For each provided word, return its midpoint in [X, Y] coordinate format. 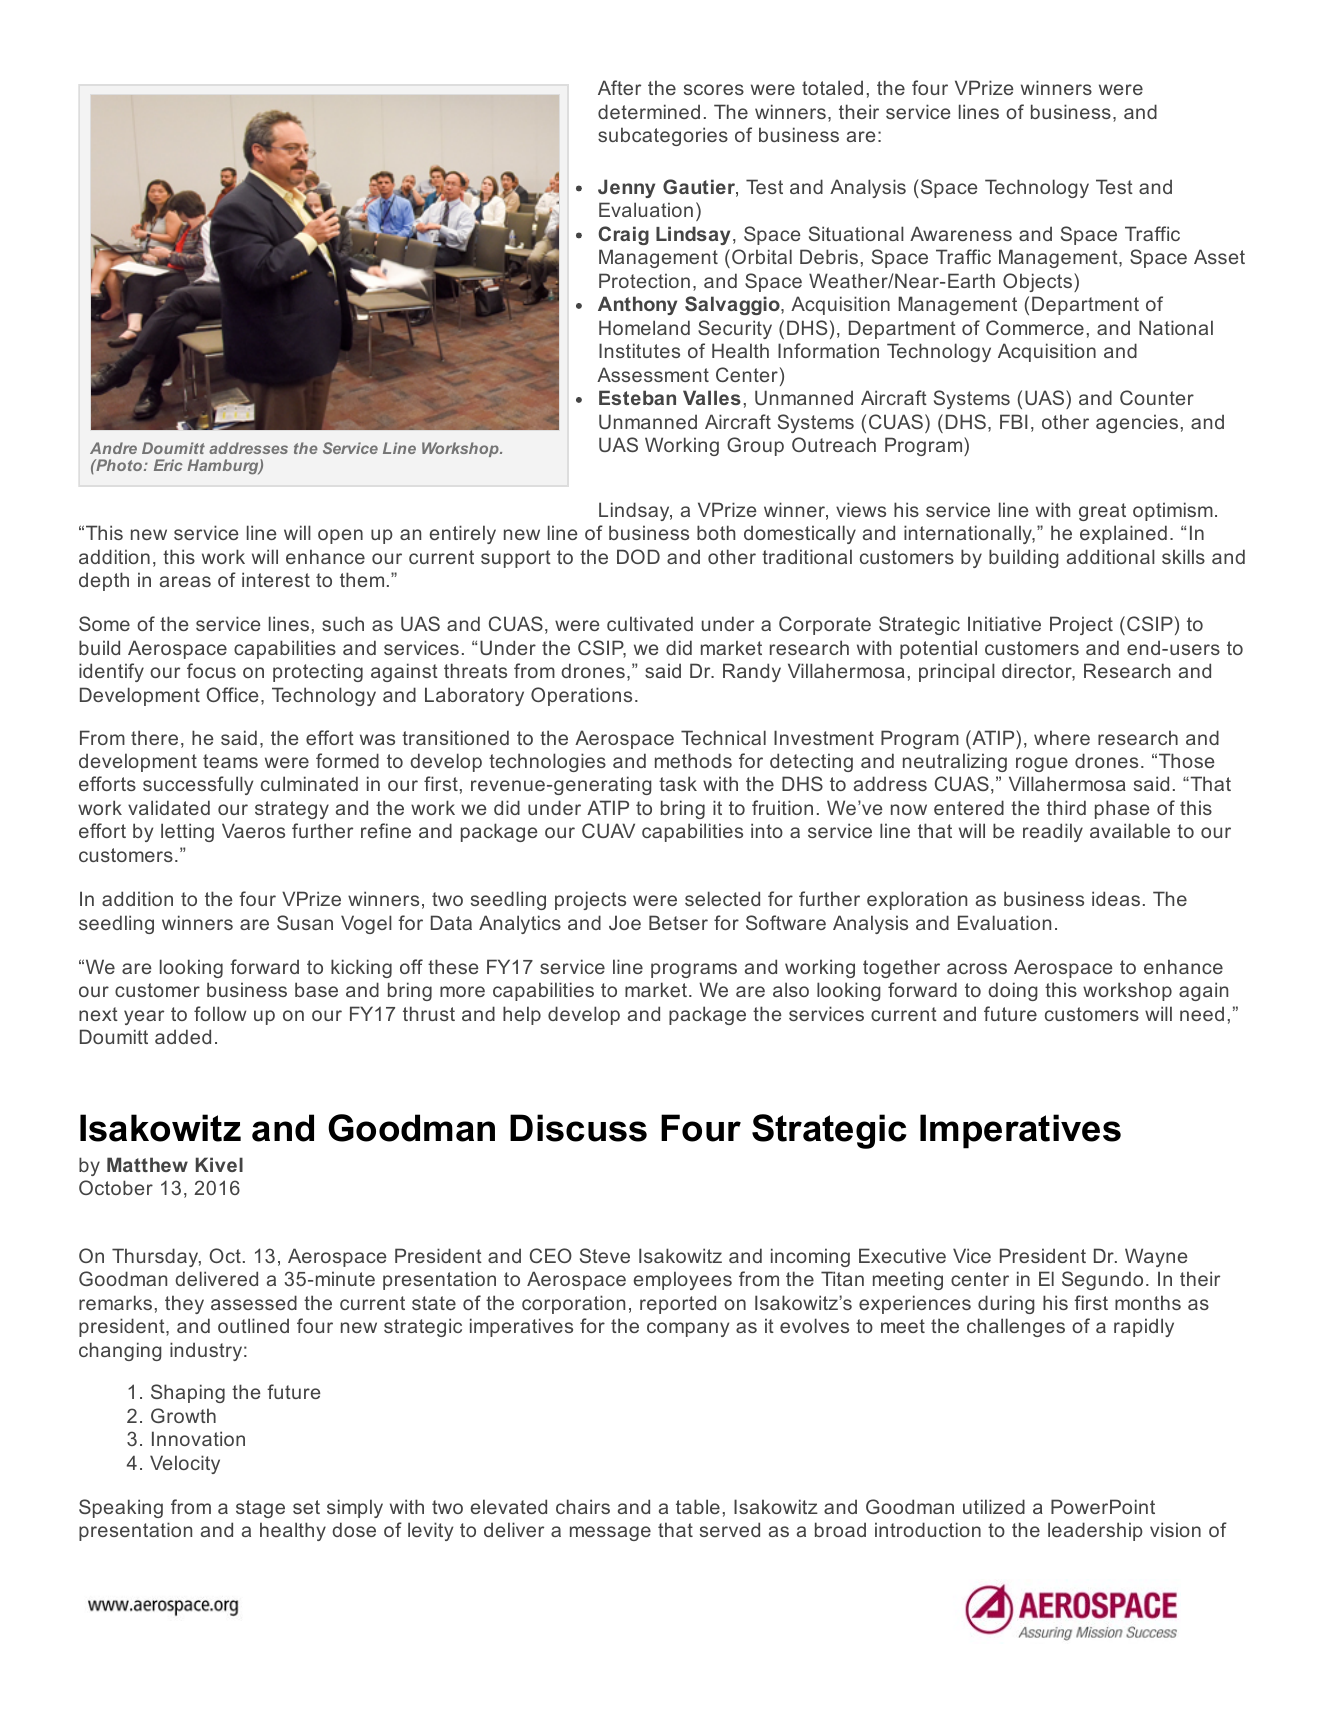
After [619, 87]
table [698, 1506]
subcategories [663, 136]
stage [260, 1509]
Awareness [961, 233]
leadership [1095, 1531]
